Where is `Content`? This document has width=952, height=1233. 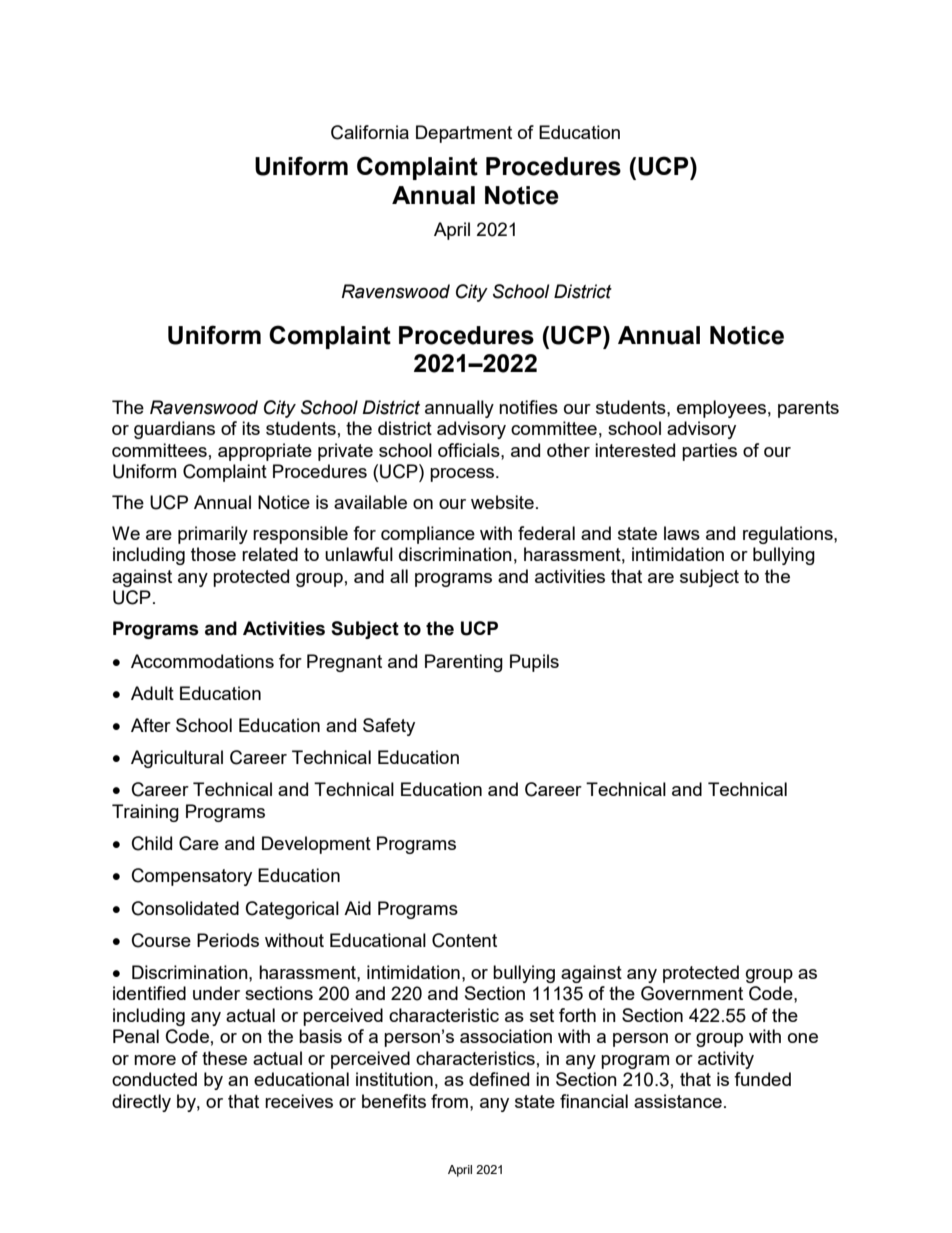
Content is located at coordinates (464, 940).
